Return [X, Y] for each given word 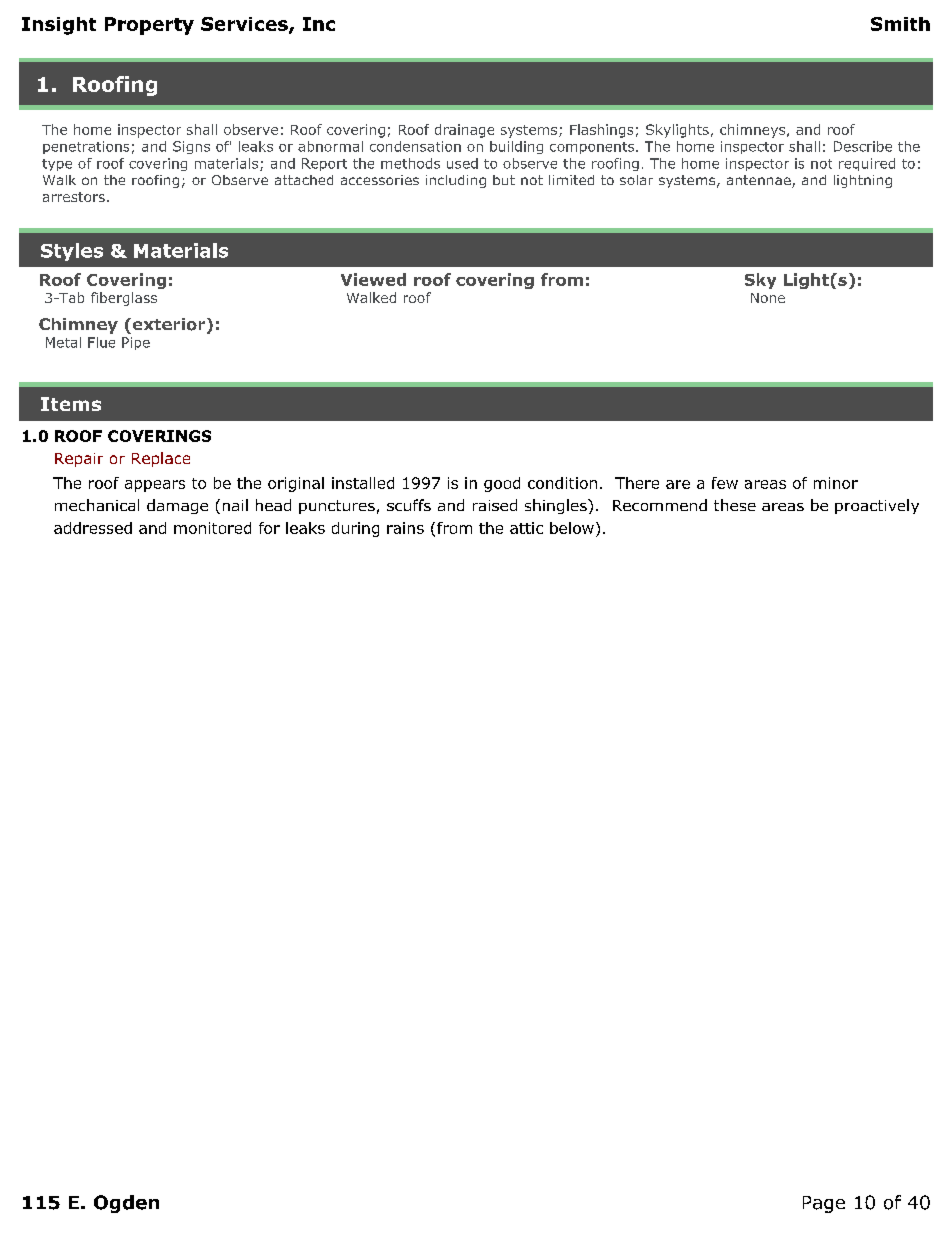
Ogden [126, 1204]
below [572, 528]
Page [824, 1204]
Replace [161, 459]
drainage [464, 131]
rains [405, 528]
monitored [212, 528]
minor [836, 483]
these [735, 505]
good [502, 484]
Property [149, 26]
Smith [900, 24]
